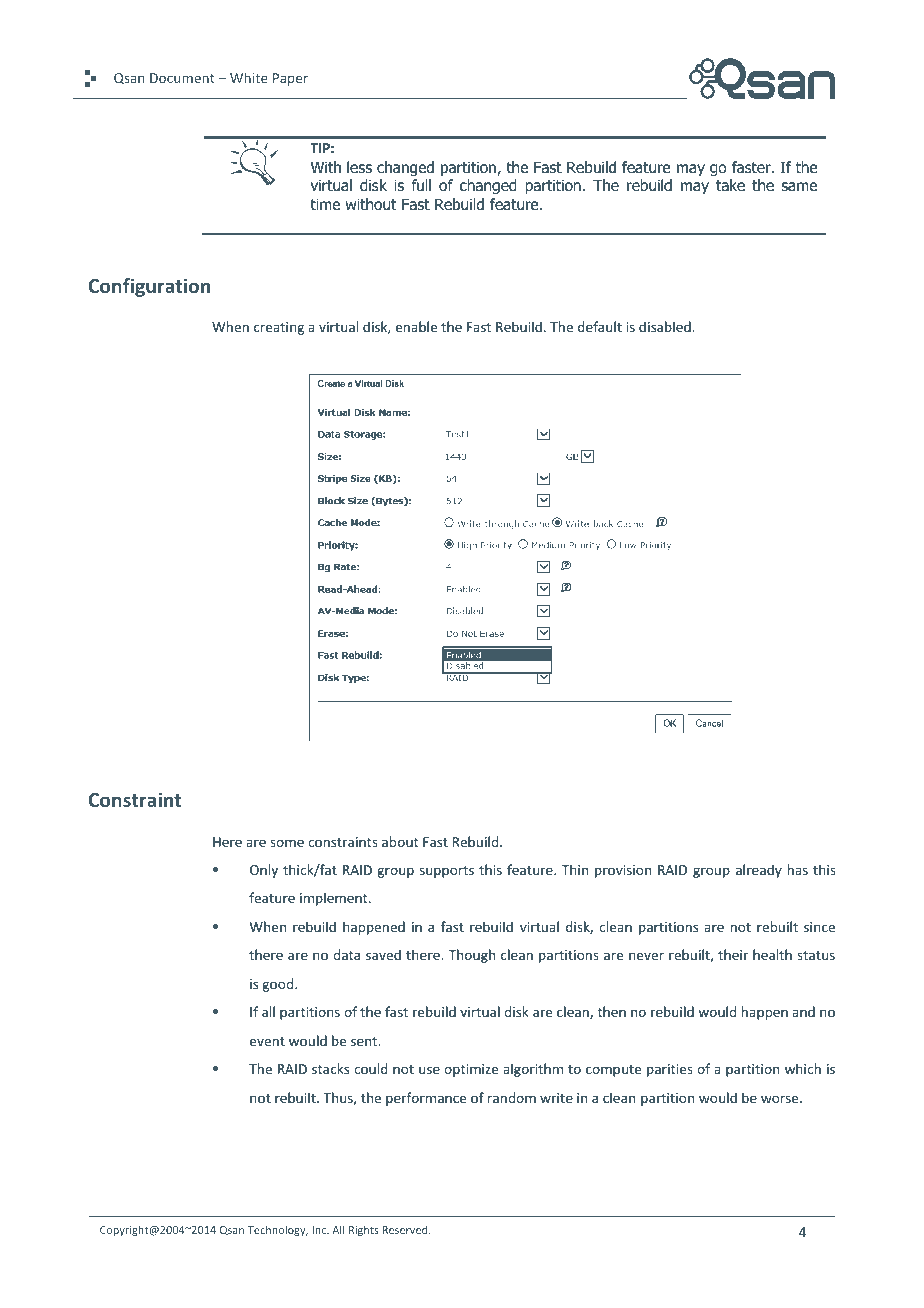 The image size is (924, 1308). I want to click on Technology, so click(278, 1230).
